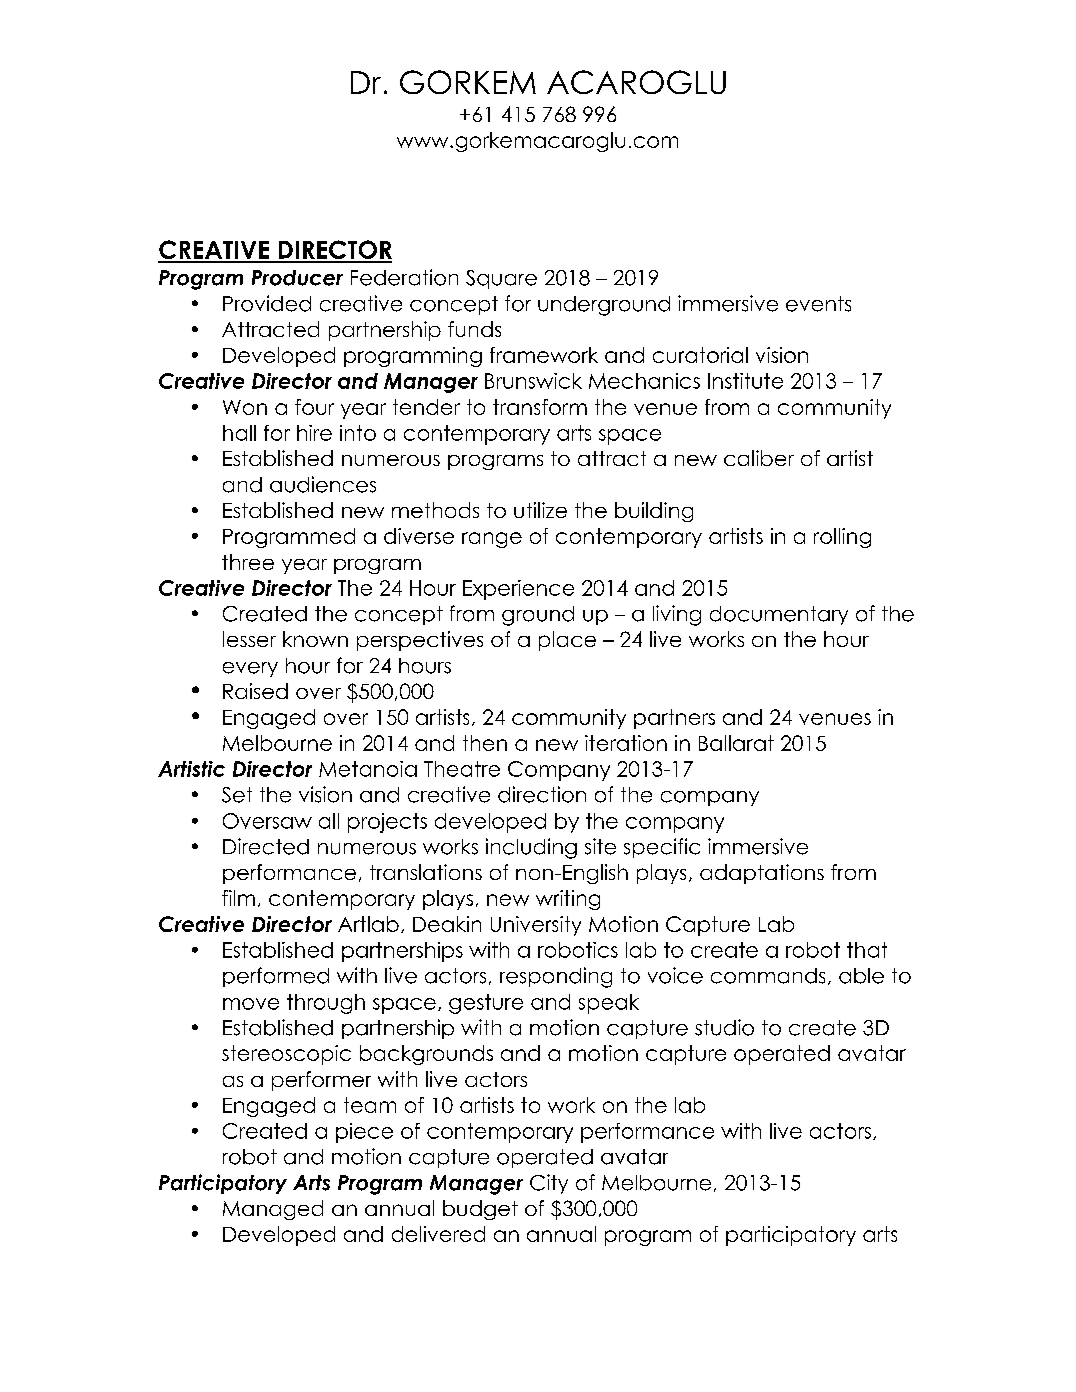 This screenshot has width=1076, height=1392. What do you see at coordinates (266, 846) in the screenshot?
I see `Directed` at bounding box center [266, 846].
